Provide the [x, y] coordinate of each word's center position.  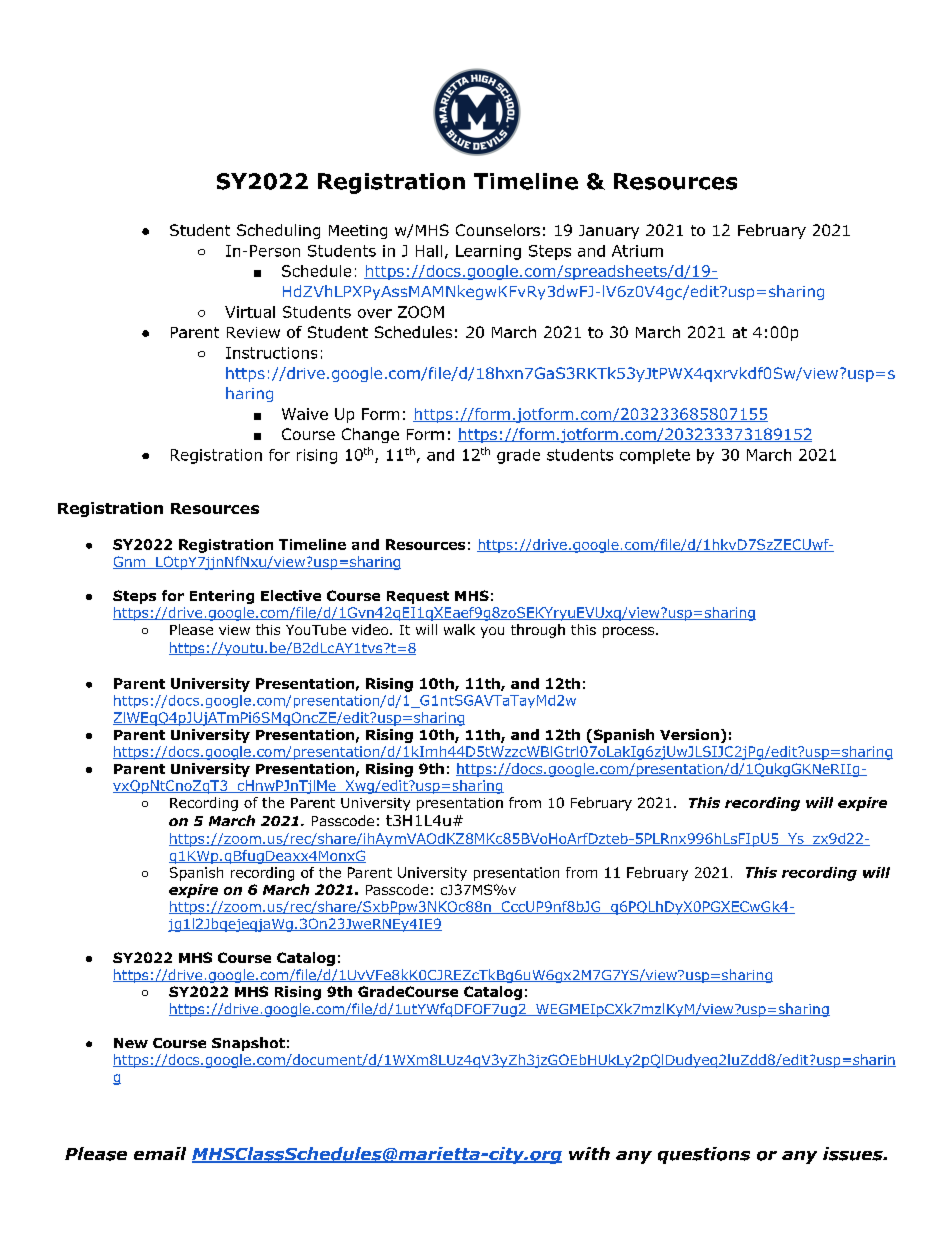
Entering [222, 597]
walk [459, 629]
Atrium [637, 251]
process [630, 632]
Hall [429, 251]
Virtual [250, 312]
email [160, 1153]
